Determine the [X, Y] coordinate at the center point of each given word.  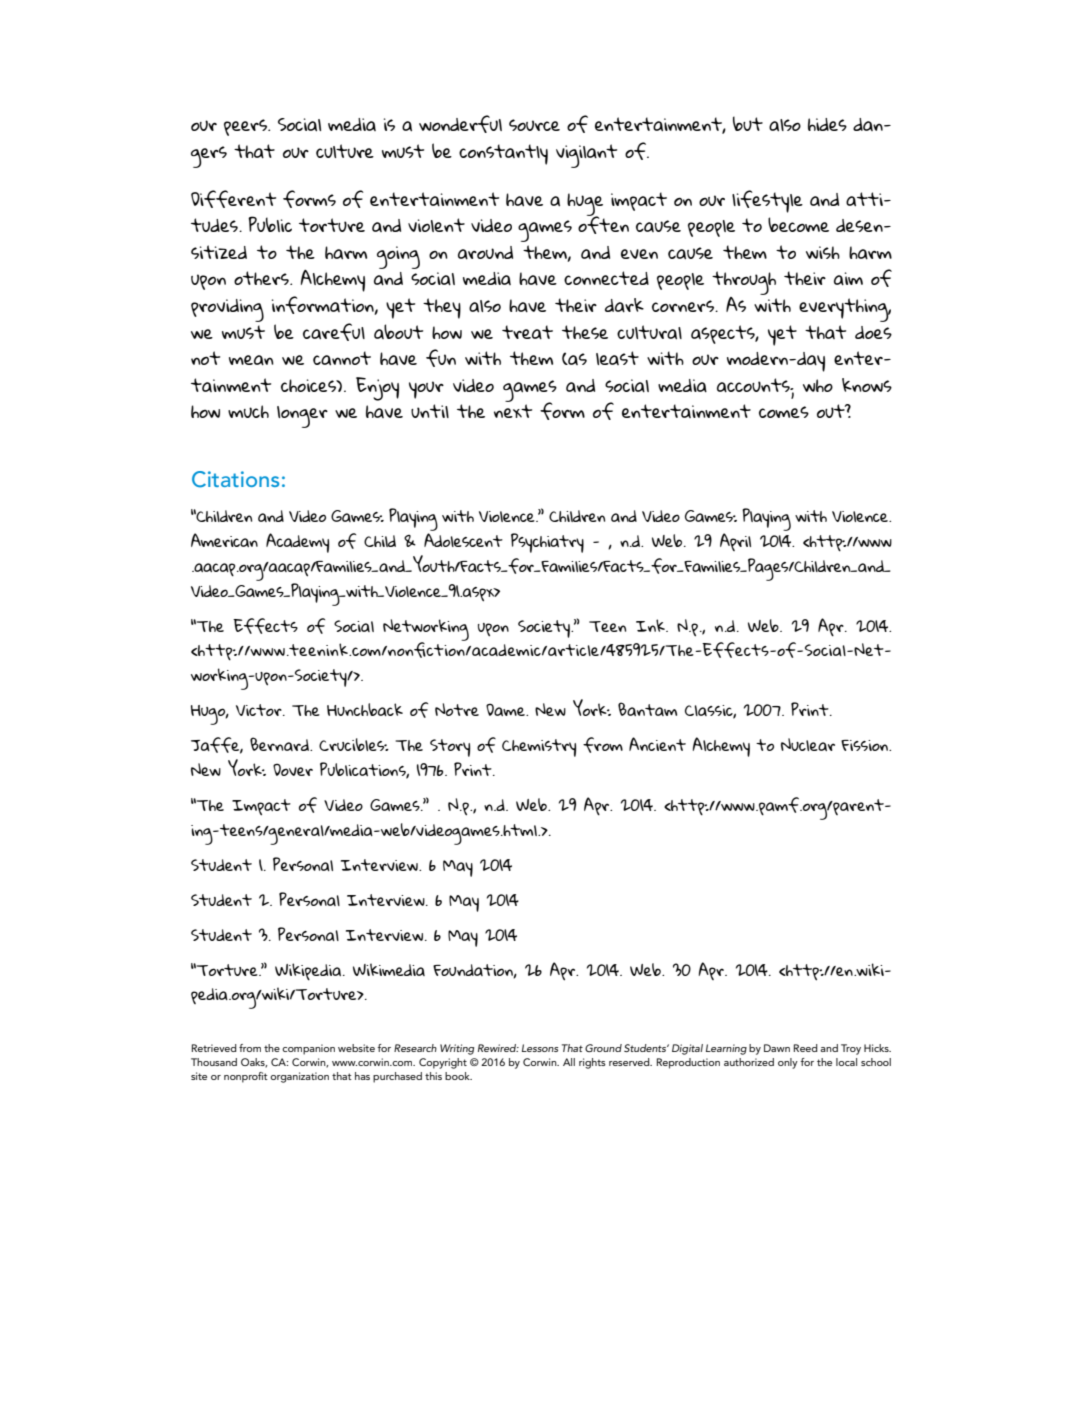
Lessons [540, 1048]
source [534, 125]
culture [345, 151]
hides [827, 124]
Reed [806, 1048]
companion [308, 1049]
